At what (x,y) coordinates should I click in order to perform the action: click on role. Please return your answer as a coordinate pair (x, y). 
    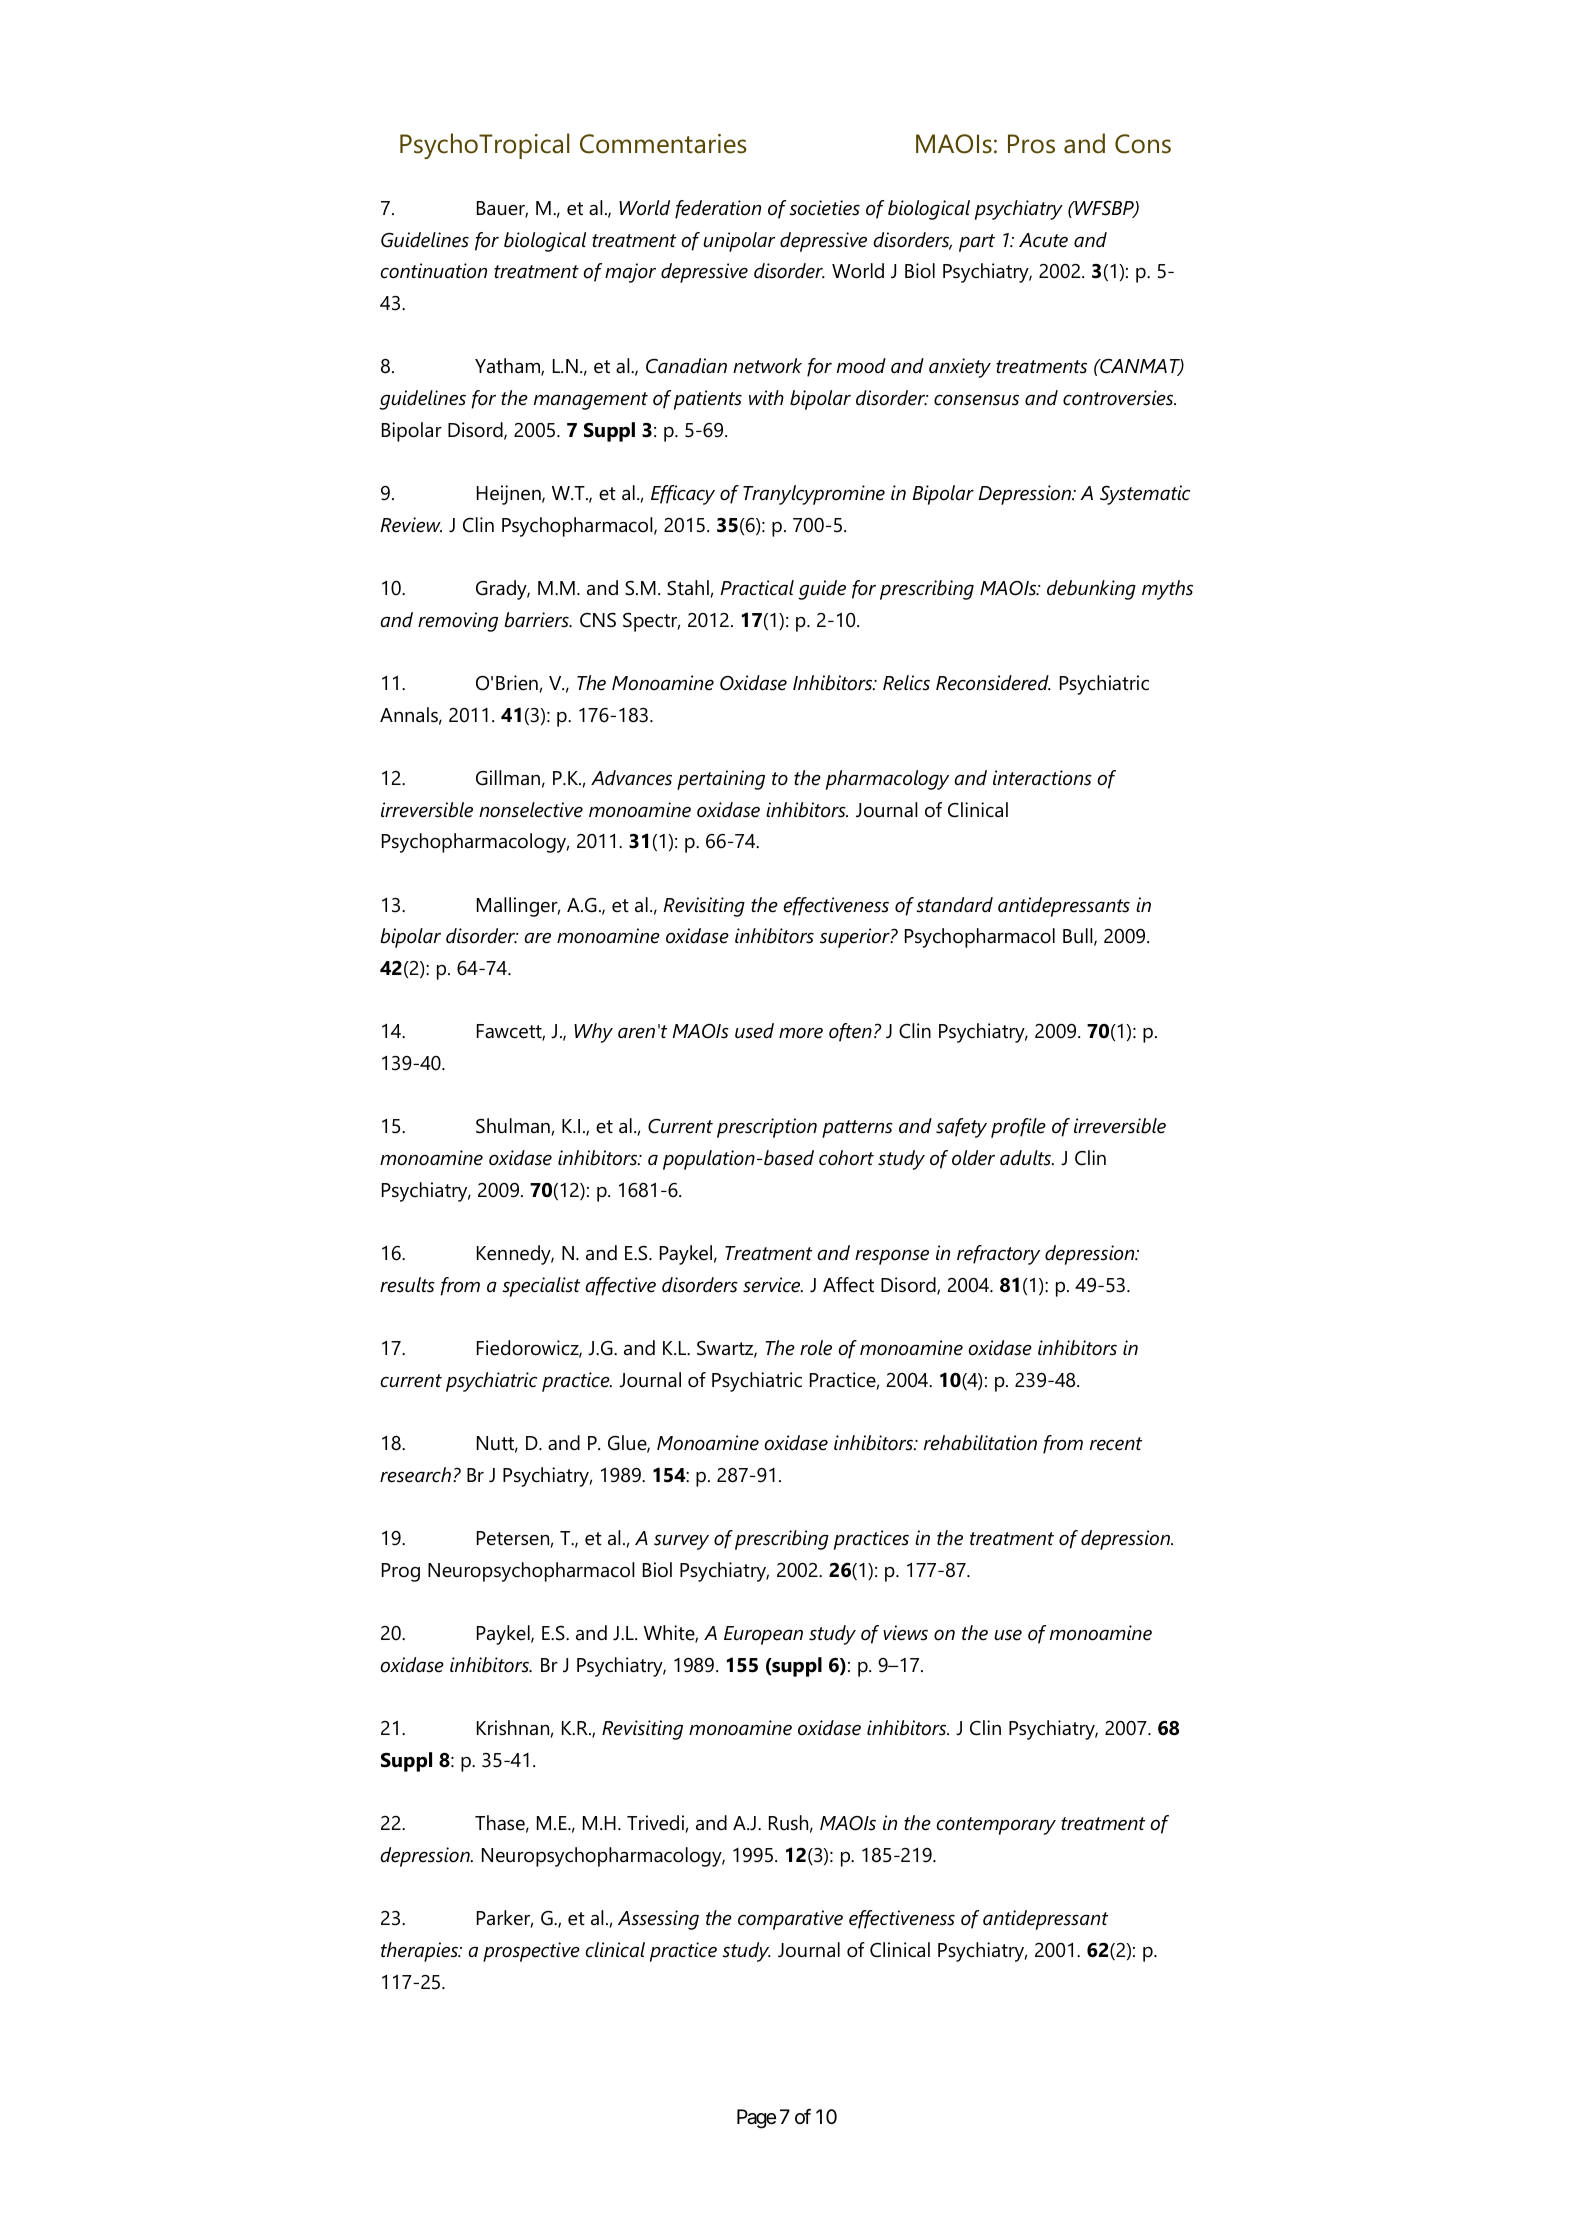
    Looking at the image, I should click on (816, 1348).
